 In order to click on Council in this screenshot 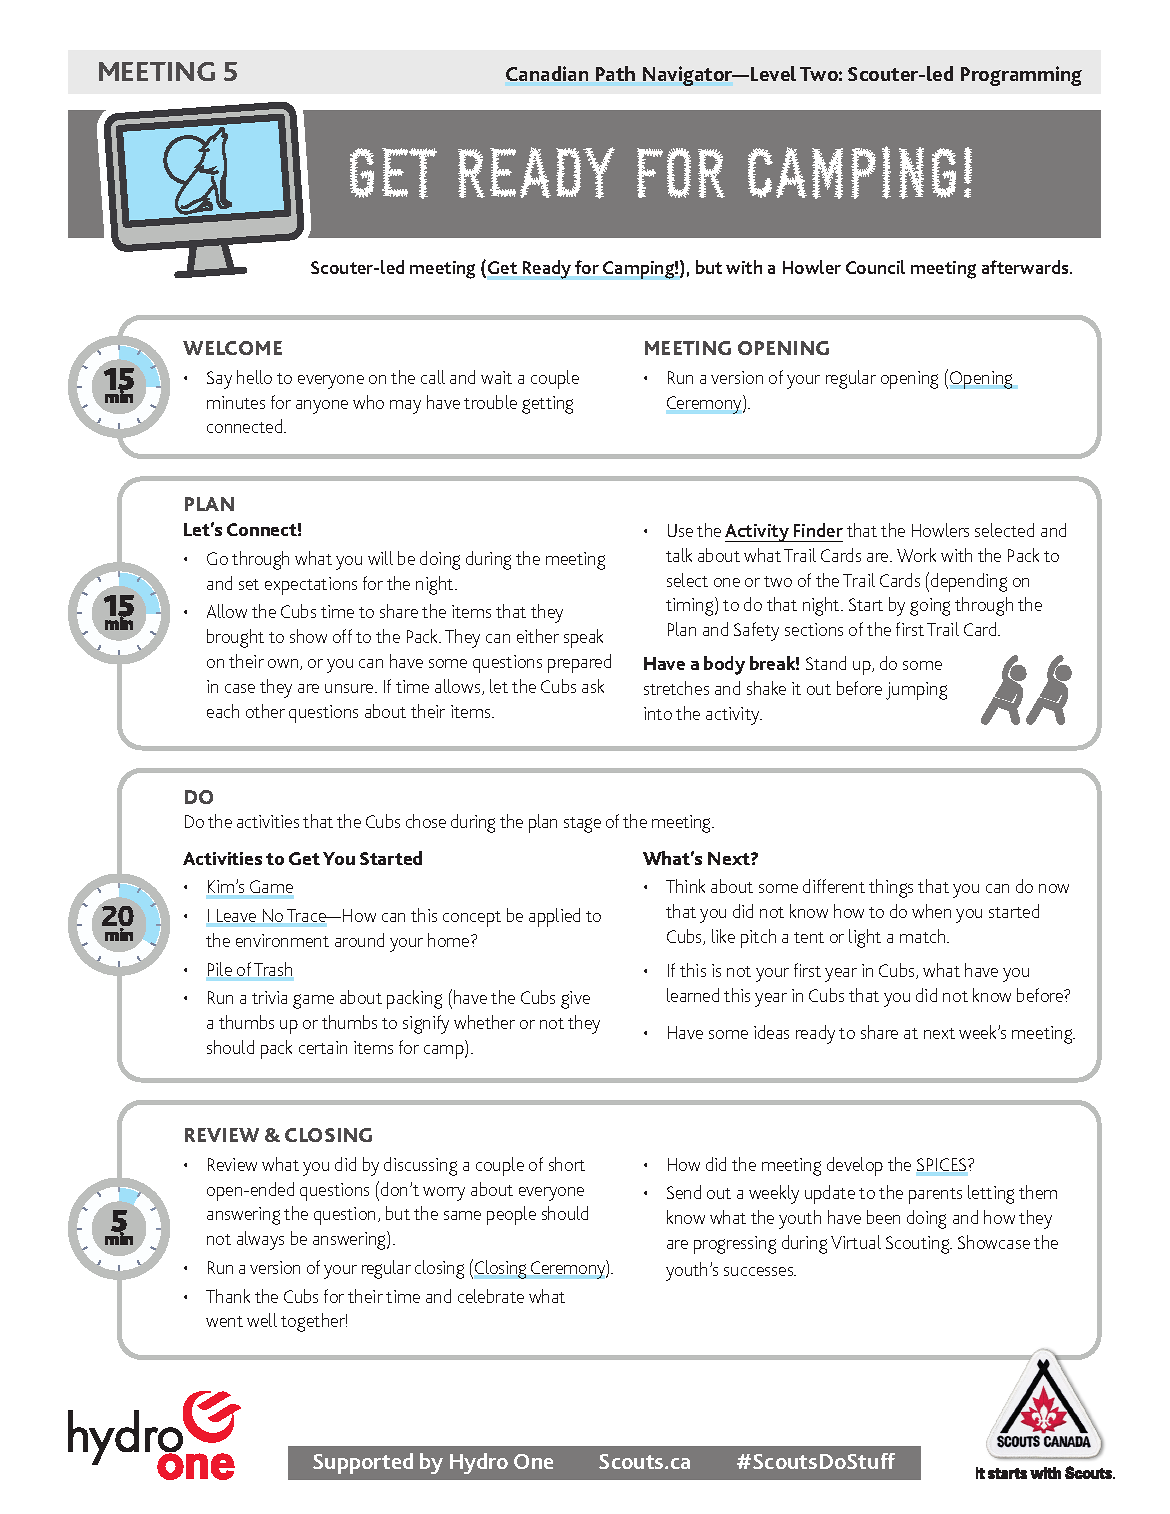, I will do `click(875, 267)`.
